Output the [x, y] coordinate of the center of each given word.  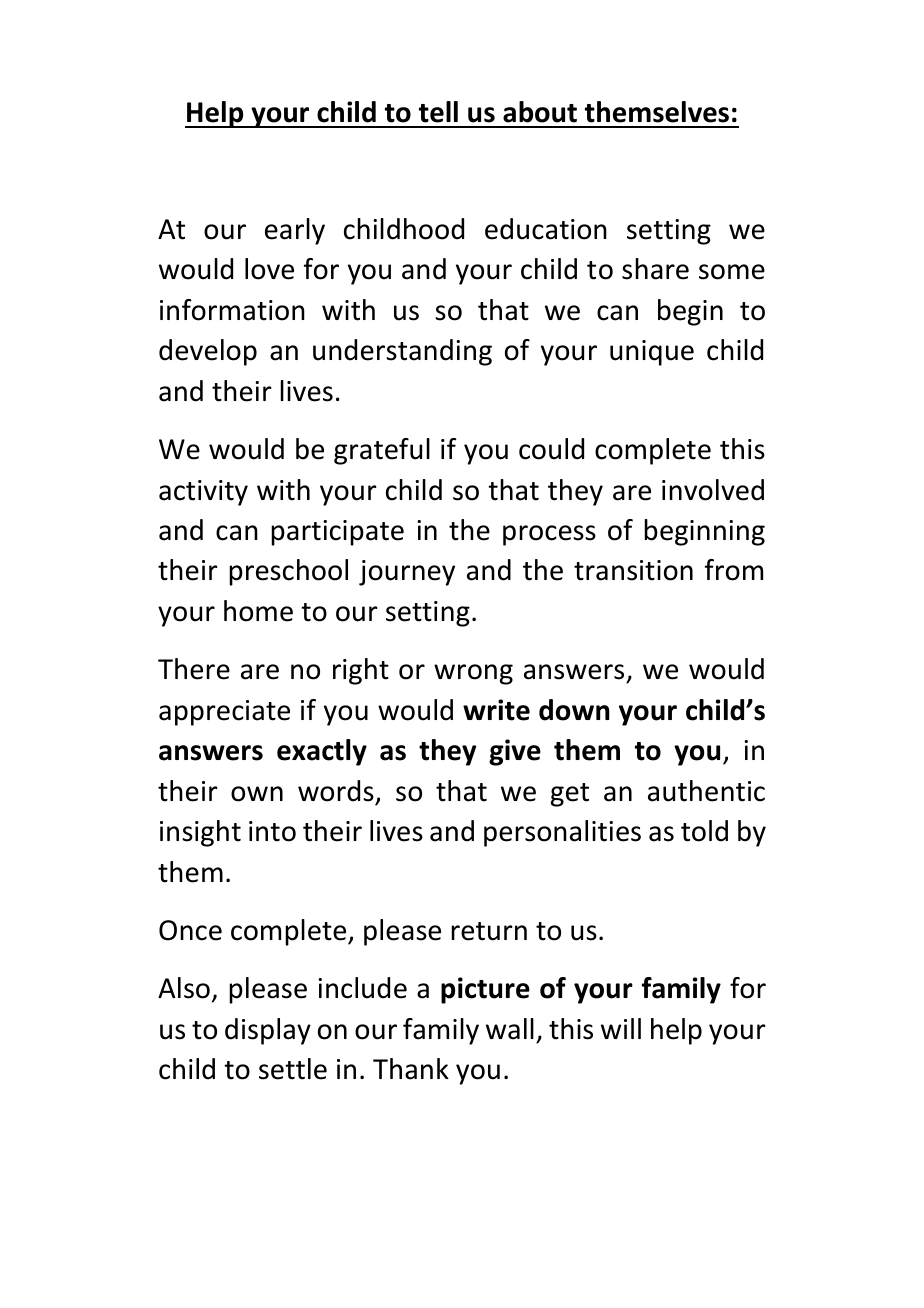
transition [633, 570]
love [269, 269]
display [268, 1031]
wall [510, 1029]
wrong [473, 674]
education [546, 229]
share [655, 269]
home [258, 611]
